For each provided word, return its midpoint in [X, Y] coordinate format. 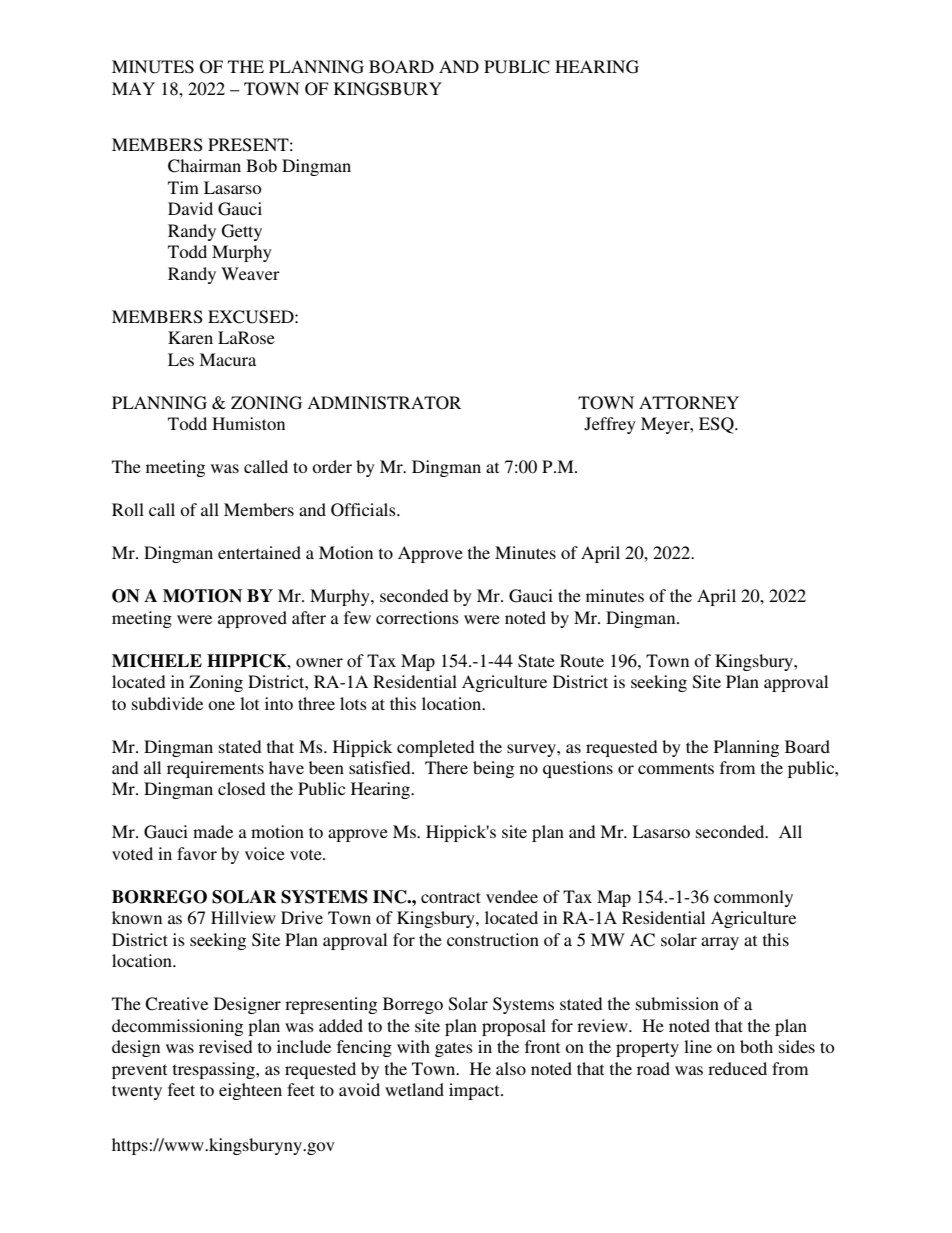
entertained [259, 552]
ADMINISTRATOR [384, 403]
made [213, 831]
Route [582, 660]
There [446, 767]
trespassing [215, 1070]
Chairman [204, 166]
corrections [417, 617]
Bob [261, 165]
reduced [737, 1068]
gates [454, 1049]
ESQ [717, 425]
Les [181, 359]
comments [676, 768]
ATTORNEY [689, 403]
